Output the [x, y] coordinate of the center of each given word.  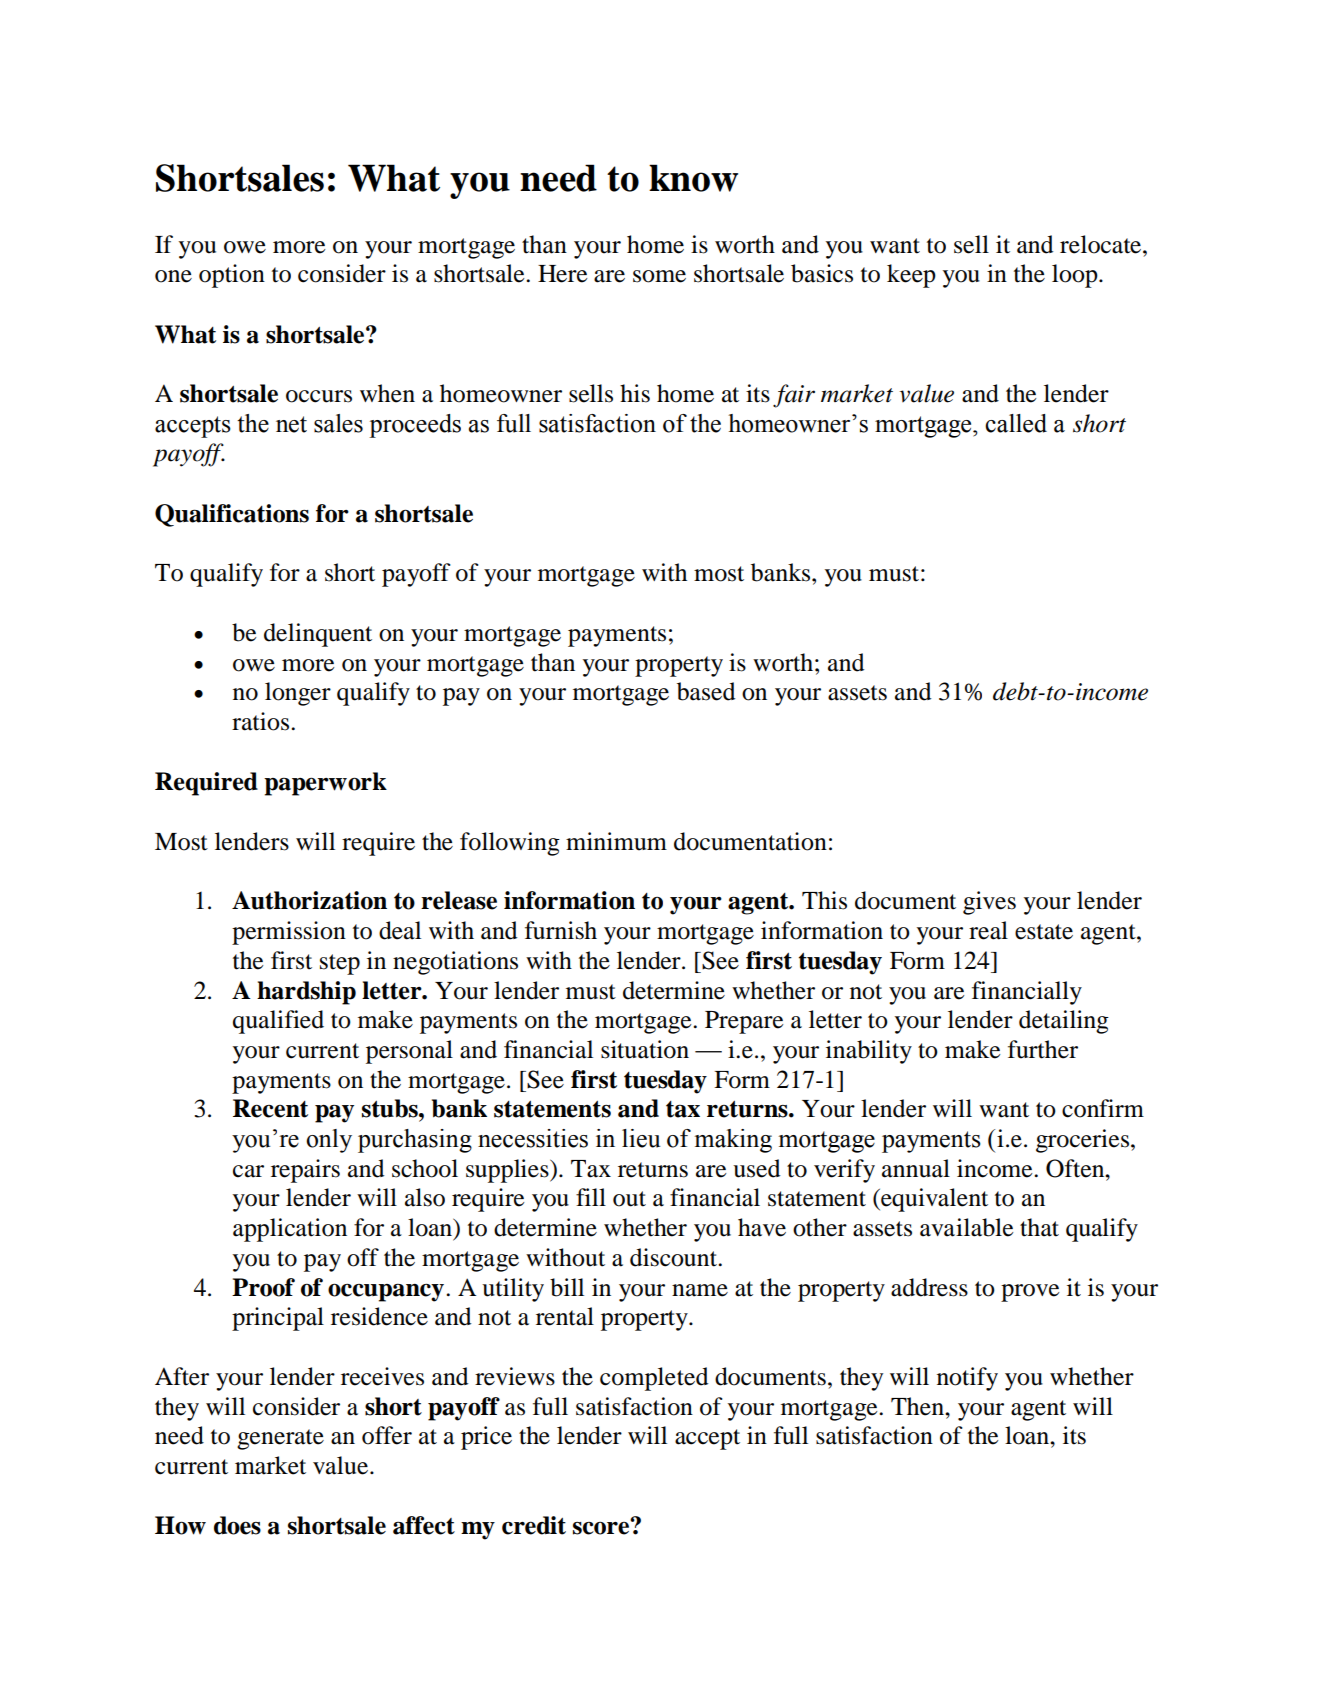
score [602, 1527]
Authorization [309, 900]
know [693, 178]
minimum [616, 841]
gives [989, 903]
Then [918, 1406]
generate [280, 1439]
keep [911, 276]
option [232, 276]
